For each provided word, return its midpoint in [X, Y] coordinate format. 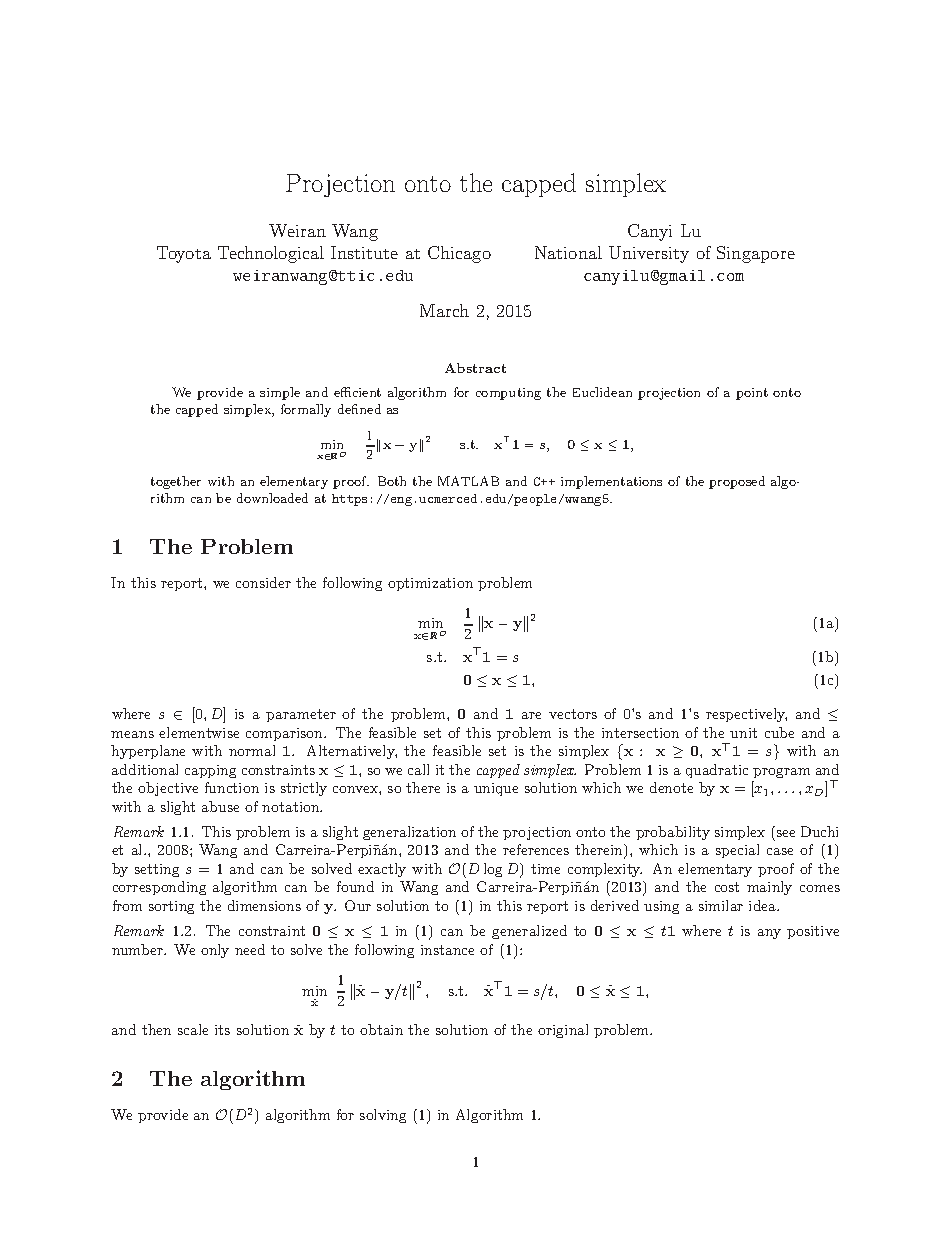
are [531, 715]
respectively [746, 715]
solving [383, 1116]
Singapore [756, 254]
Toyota [184, 254]
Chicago [459, 254]
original [563, 1031]
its [222, 1030]
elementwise [199, 732]
